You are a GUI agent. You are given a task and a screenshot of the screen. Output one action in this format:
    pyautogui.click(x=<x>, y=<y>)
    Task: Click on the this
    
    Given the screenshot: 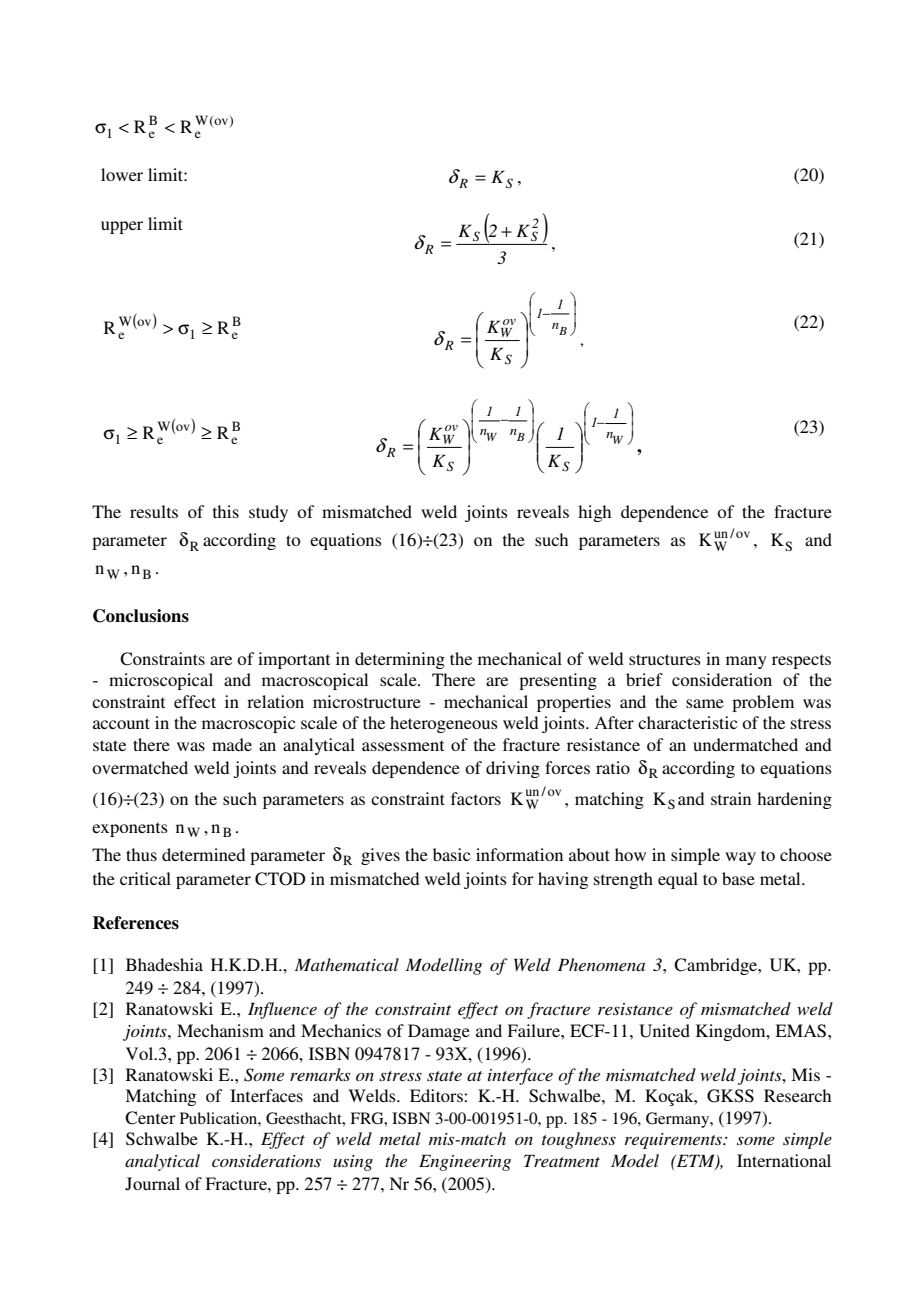 What is the action you would take?
    pyautogui.click(x=226, y=511)
